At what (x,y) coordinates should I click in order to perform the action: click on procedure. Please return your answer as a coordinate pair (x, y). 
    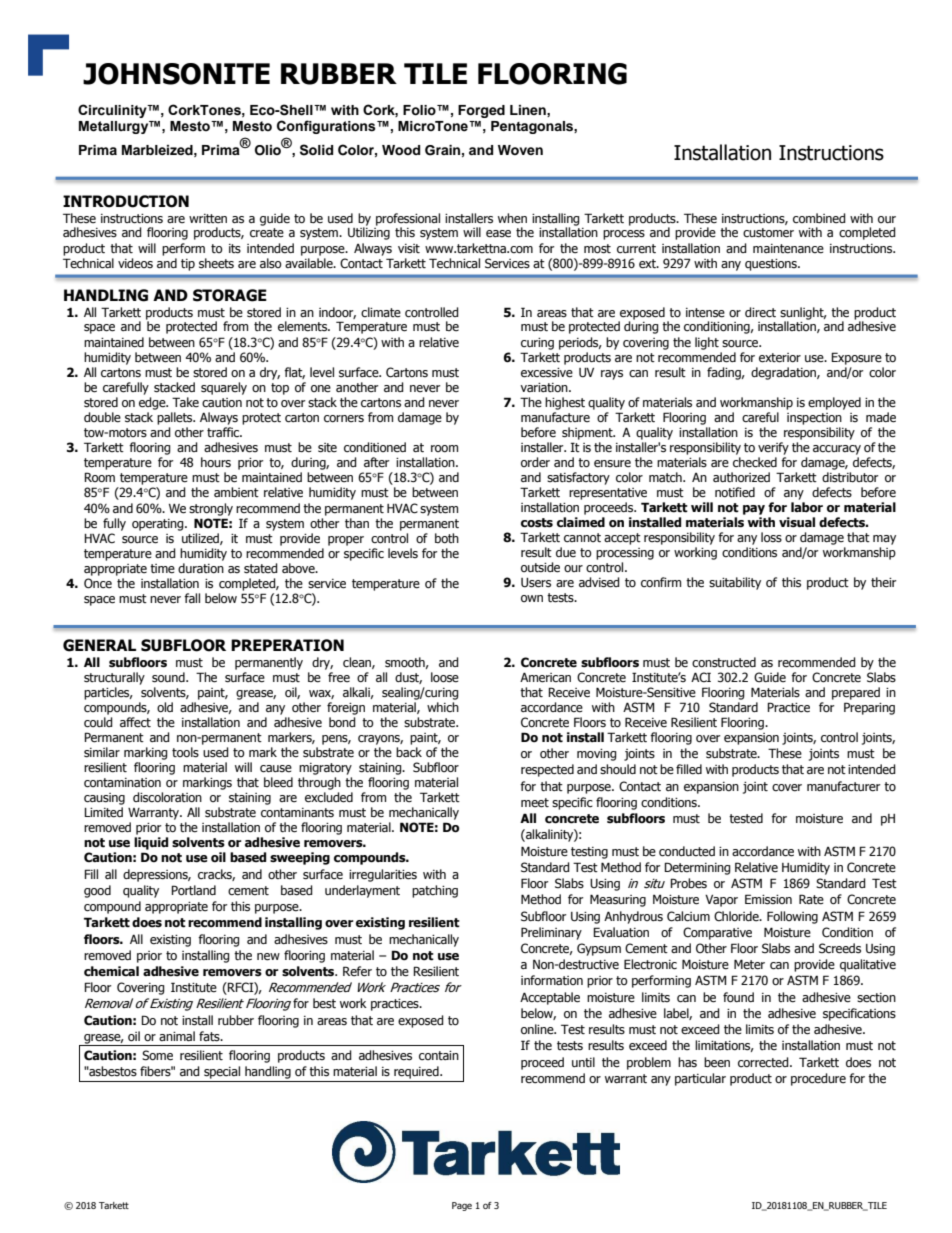
    Looking at the image, I should click on (818, 1079).
